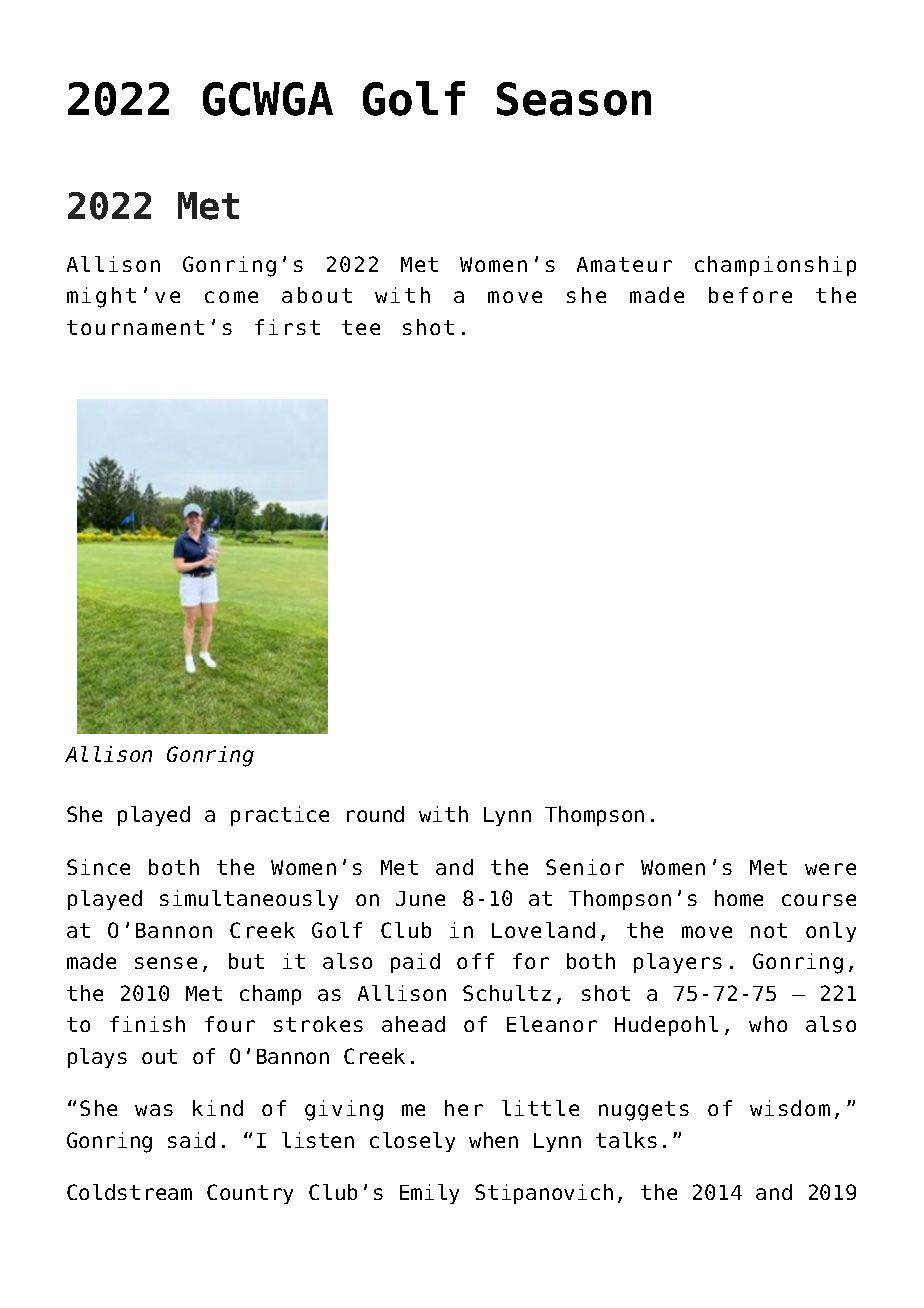 The image size is (924, 1308). I want to click on home, so click(739, 898).
